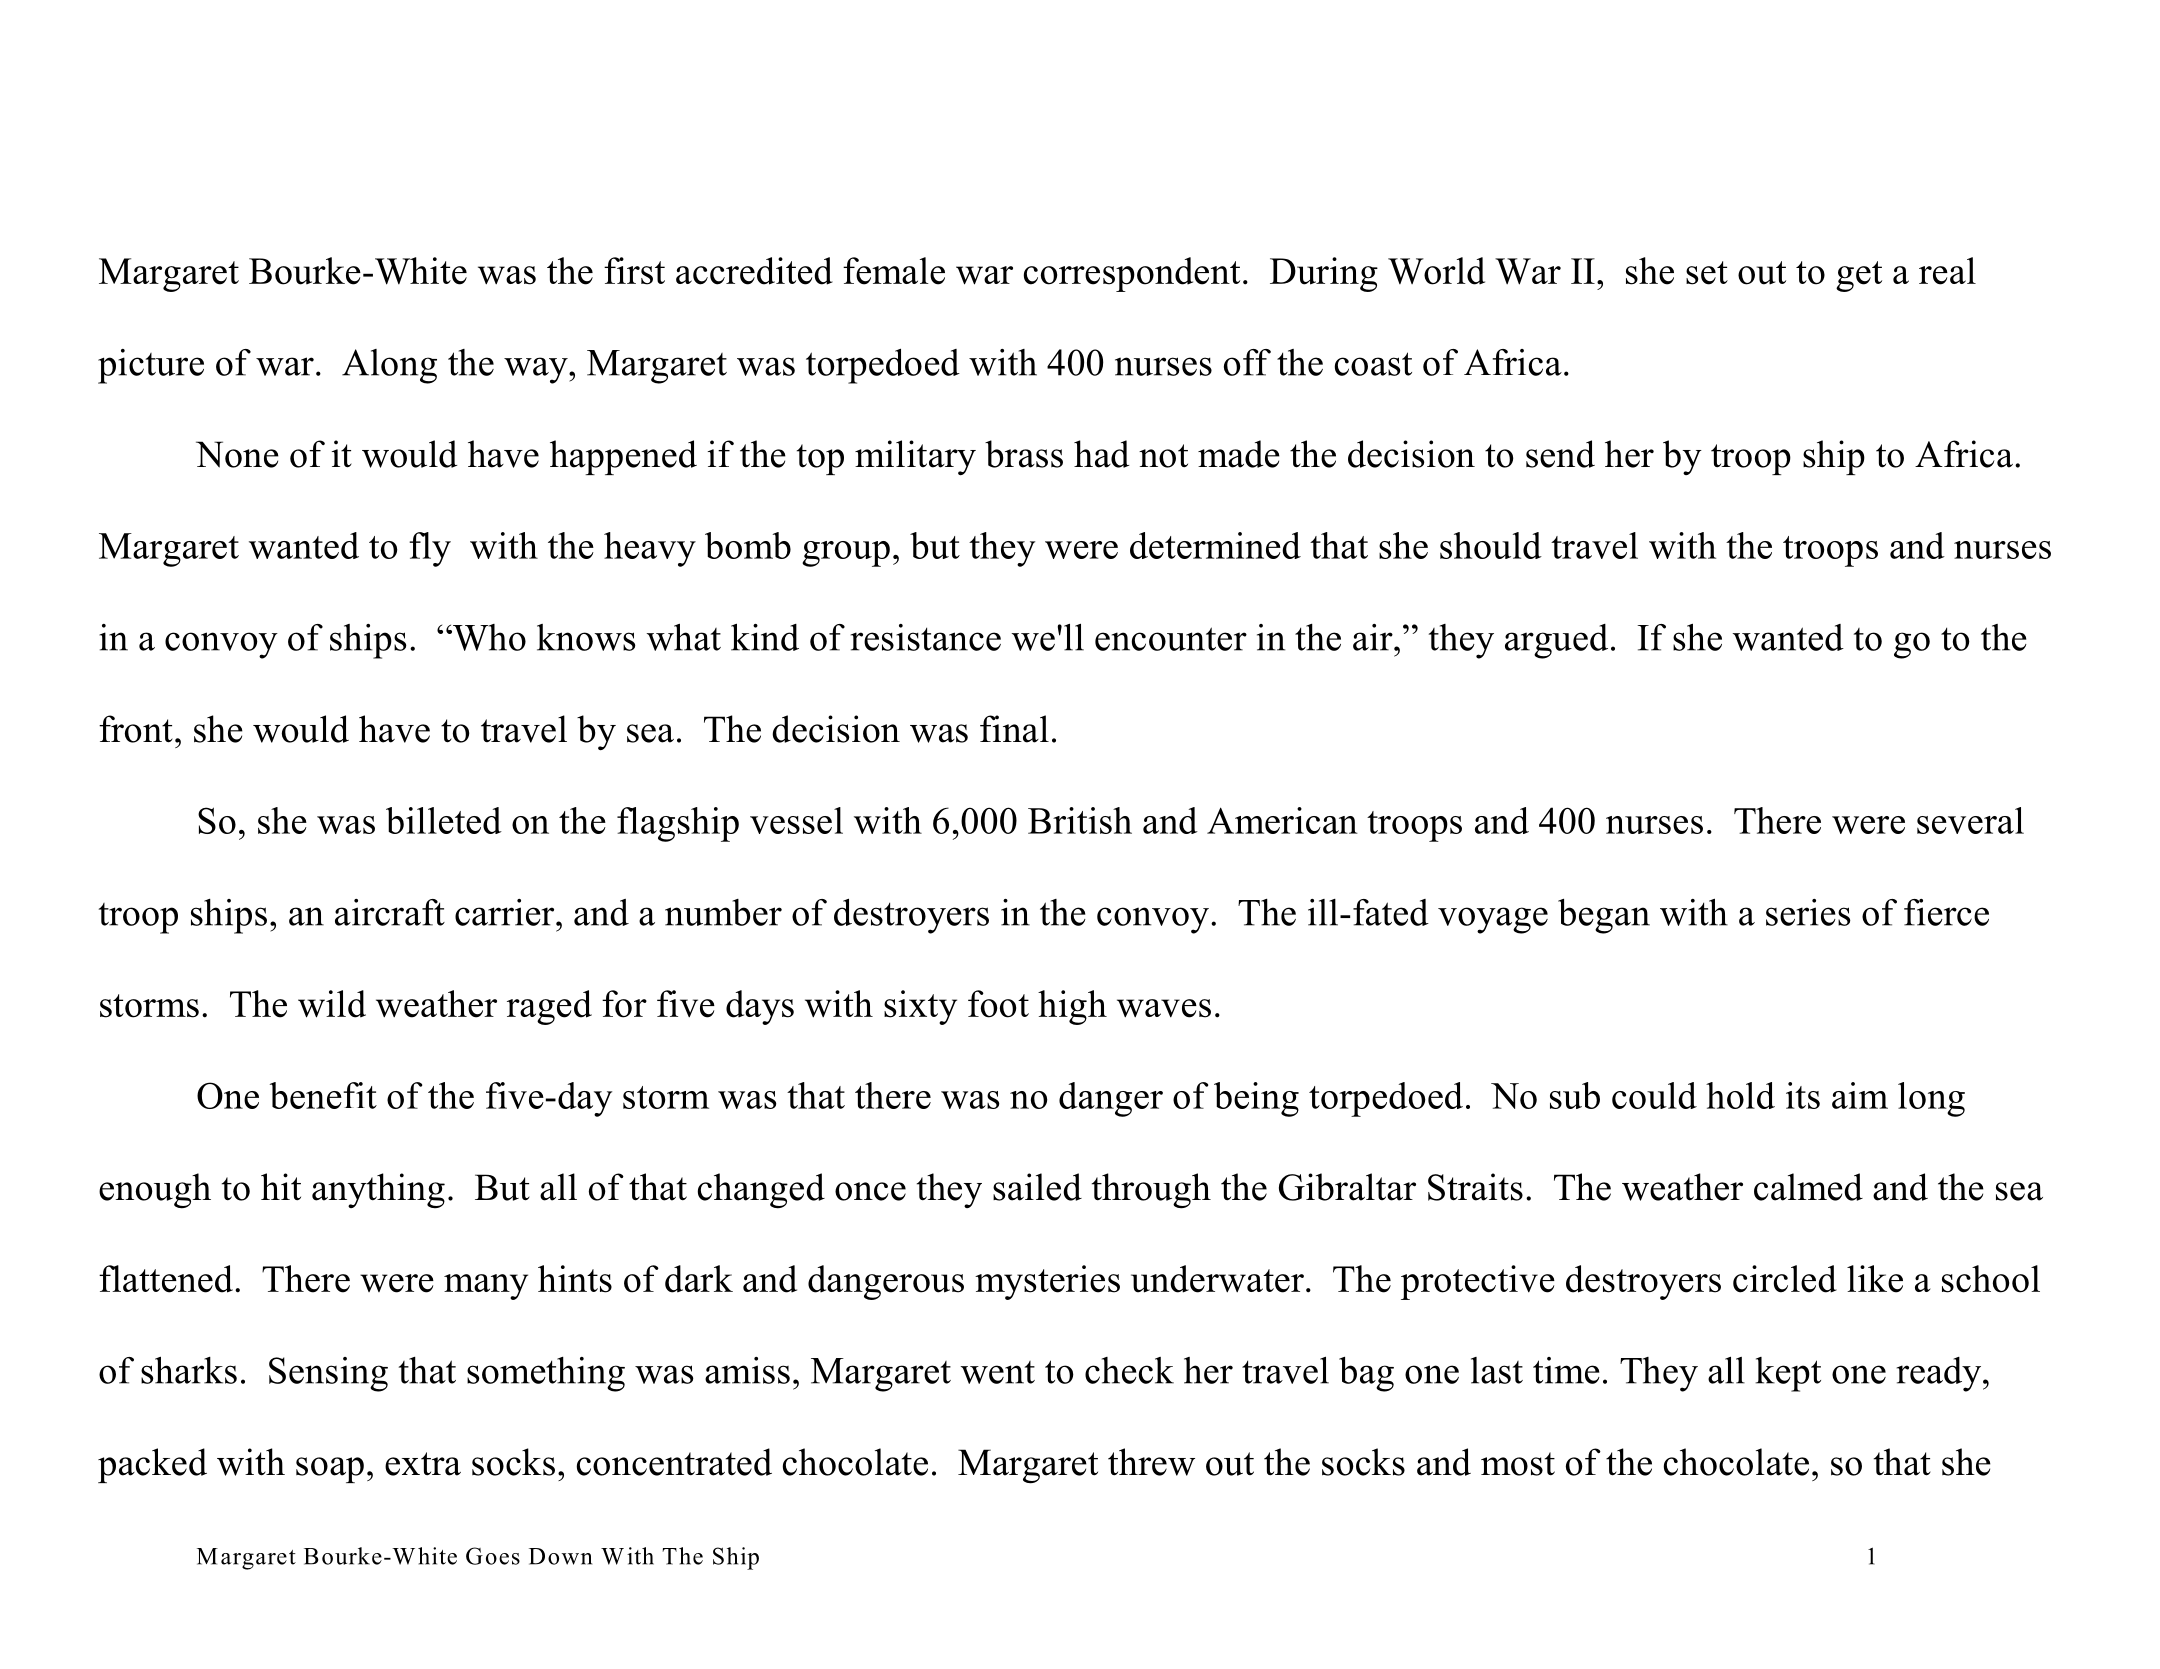 Image resolution: width=2160 pixels, height=1669 pixels. What do you see at coordinates (1256, 1099) in the page?
I see `being` at bounding box center [1256, 1099].
